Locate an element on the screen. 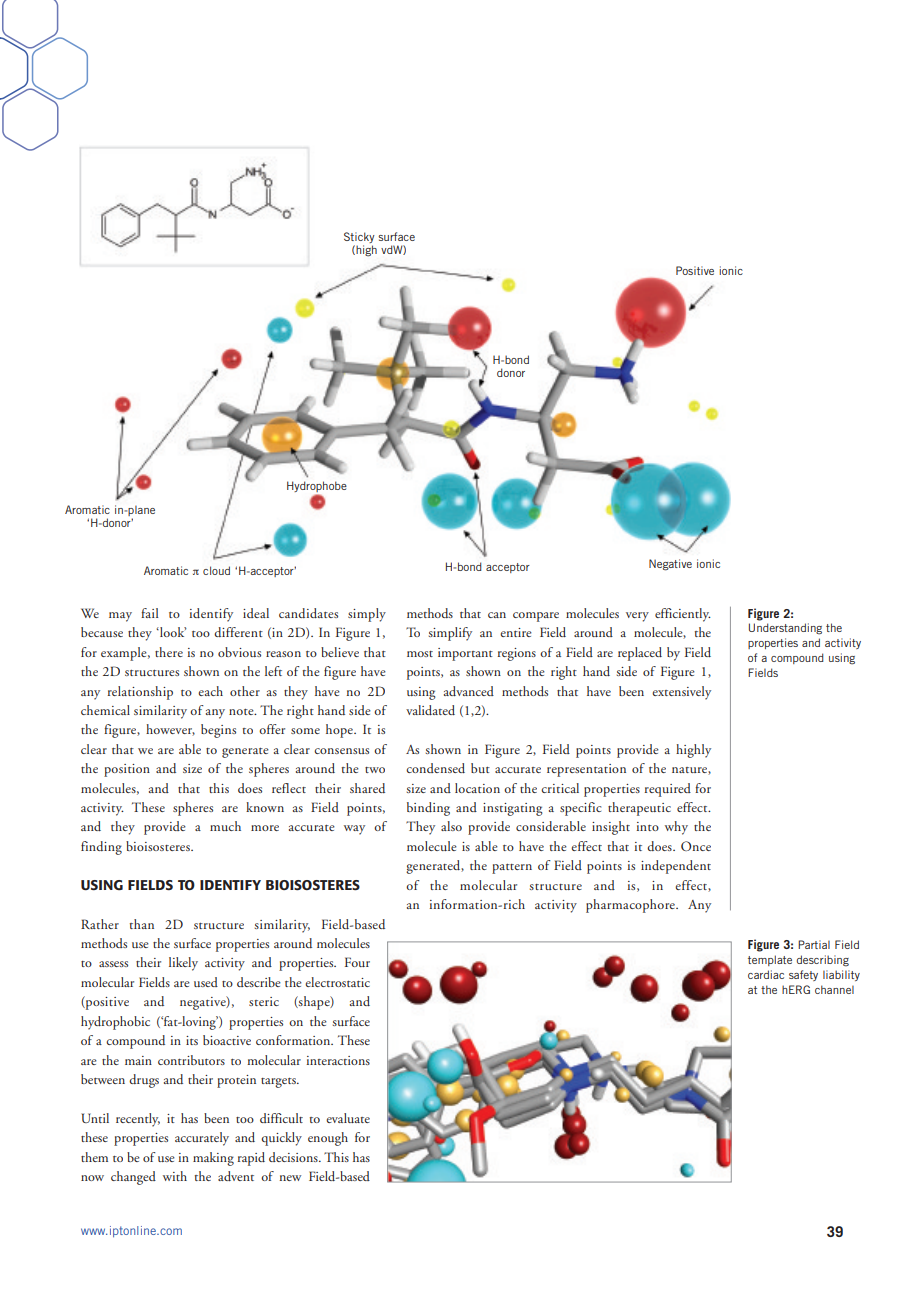 The width and height of the screenshot is (924, 1308). fail is located at coordinates (149, 613).
